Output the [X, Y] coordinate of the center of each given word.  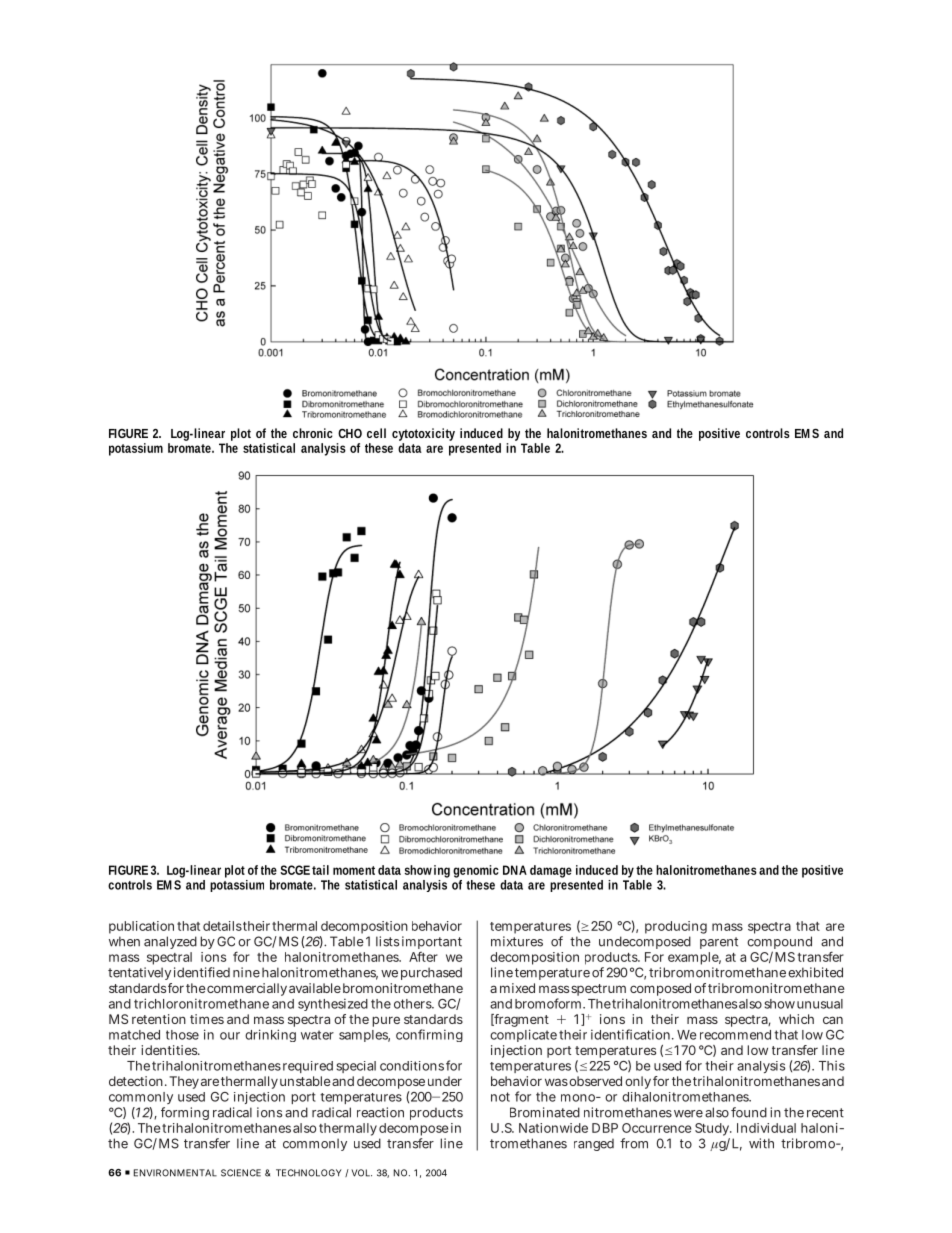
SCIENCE [241, 1173]
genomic [476, 871]
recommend [735, 1035]
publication [141, 927]
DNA [515, 870]
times [207, 1019]
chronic [313, 433]
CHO [350, 433]
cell [376, 433]
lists [387, 941]
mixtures [517, 941]
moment [354, 870]
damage [551, 871]
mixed [517, 988]
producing [676, 929]
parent [719, 943]
